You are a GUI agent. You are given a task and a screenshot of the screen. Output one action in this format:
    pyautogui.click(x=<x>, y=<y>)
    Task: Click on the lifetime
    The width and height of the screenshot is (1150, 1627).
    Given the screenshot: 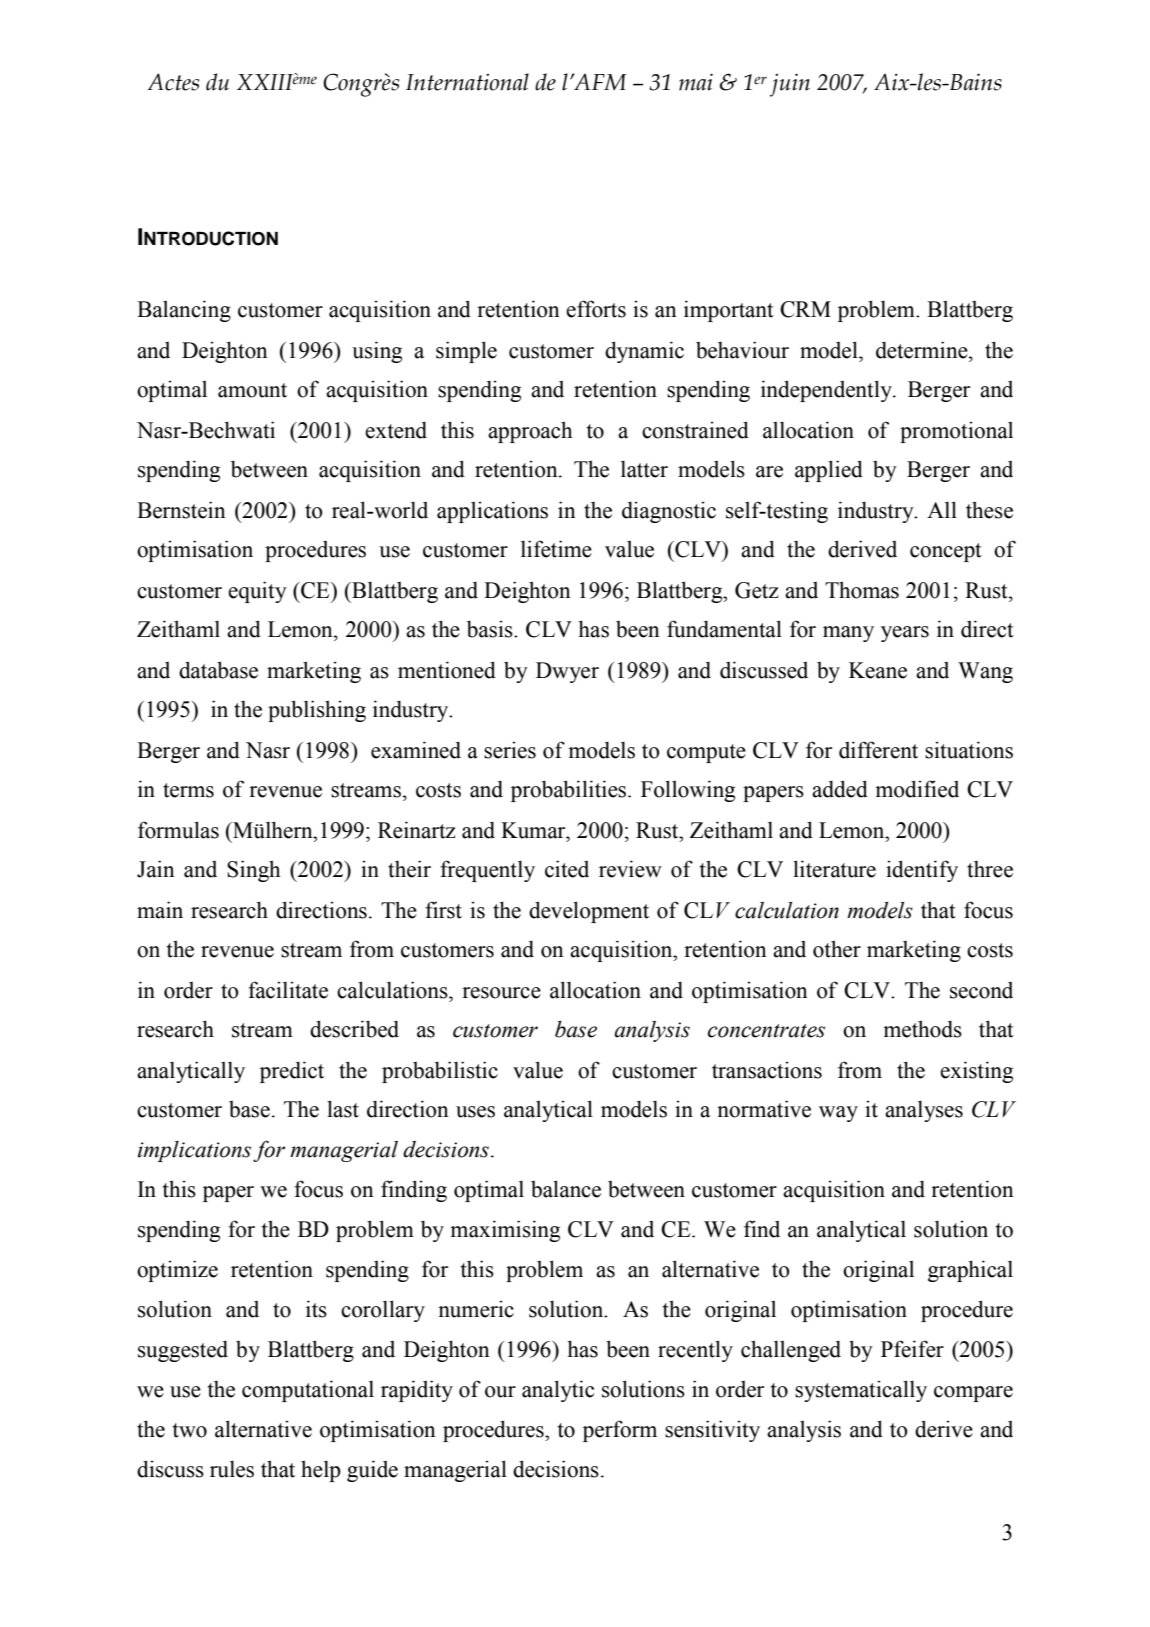 What is the action you would take?
    pyautogui.click(x=556, y=549)
